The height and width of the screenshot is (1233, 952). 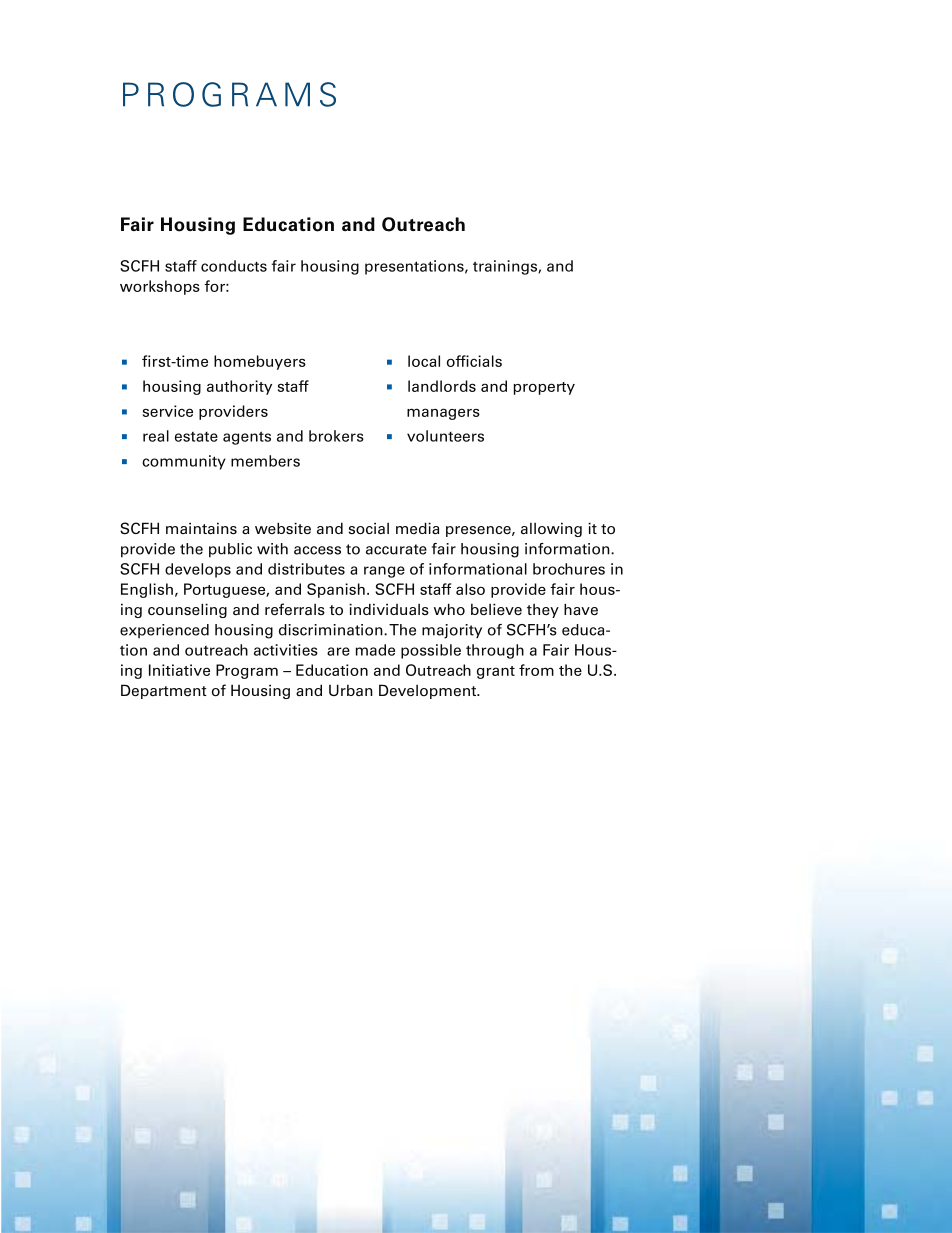 What do you see at coordinates (164, 691) in the screenshot?
I see `Department` at bounding box center [164, 691].
